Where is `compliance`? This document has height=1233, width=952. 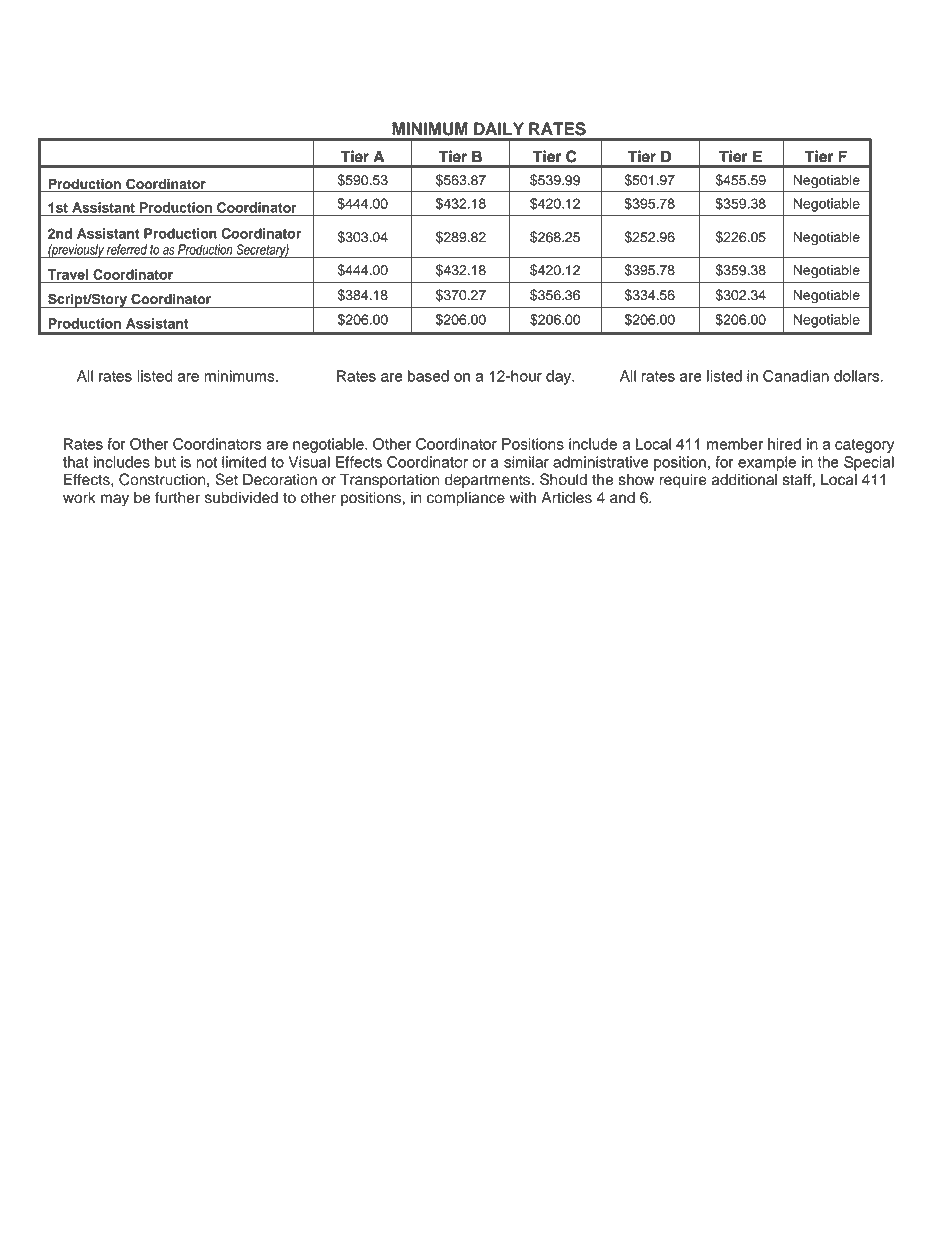 compliance is located at coordinates (466, 499).
